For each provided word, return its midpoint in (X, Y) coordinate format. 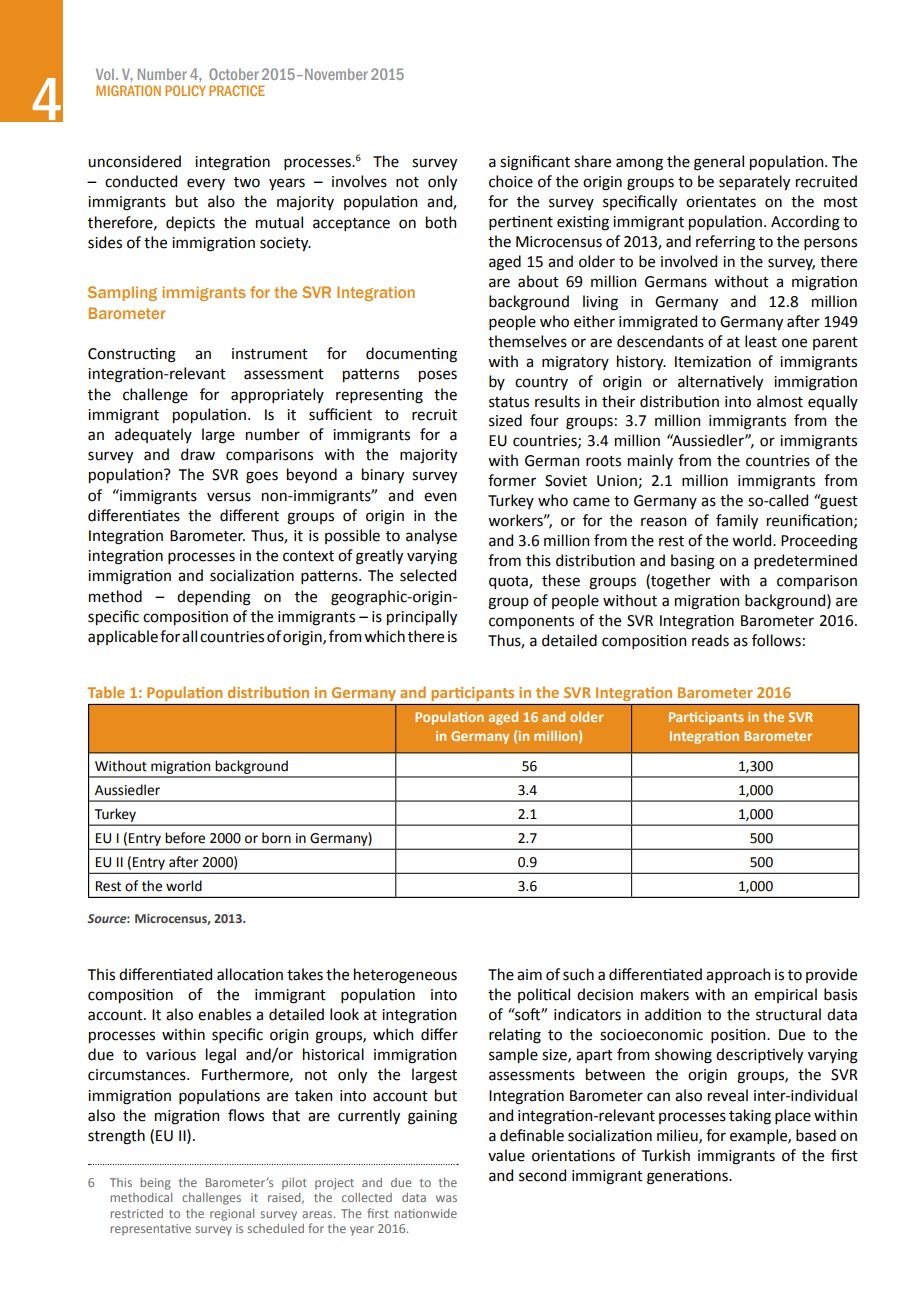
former (512, 480)
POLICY (185, 90)
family (737, 521)
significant (535, 163)
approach (738, 975)
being (155, 1184)
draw (198, 454)
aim (529, 975)
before (185, 838)
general (719, 163)
